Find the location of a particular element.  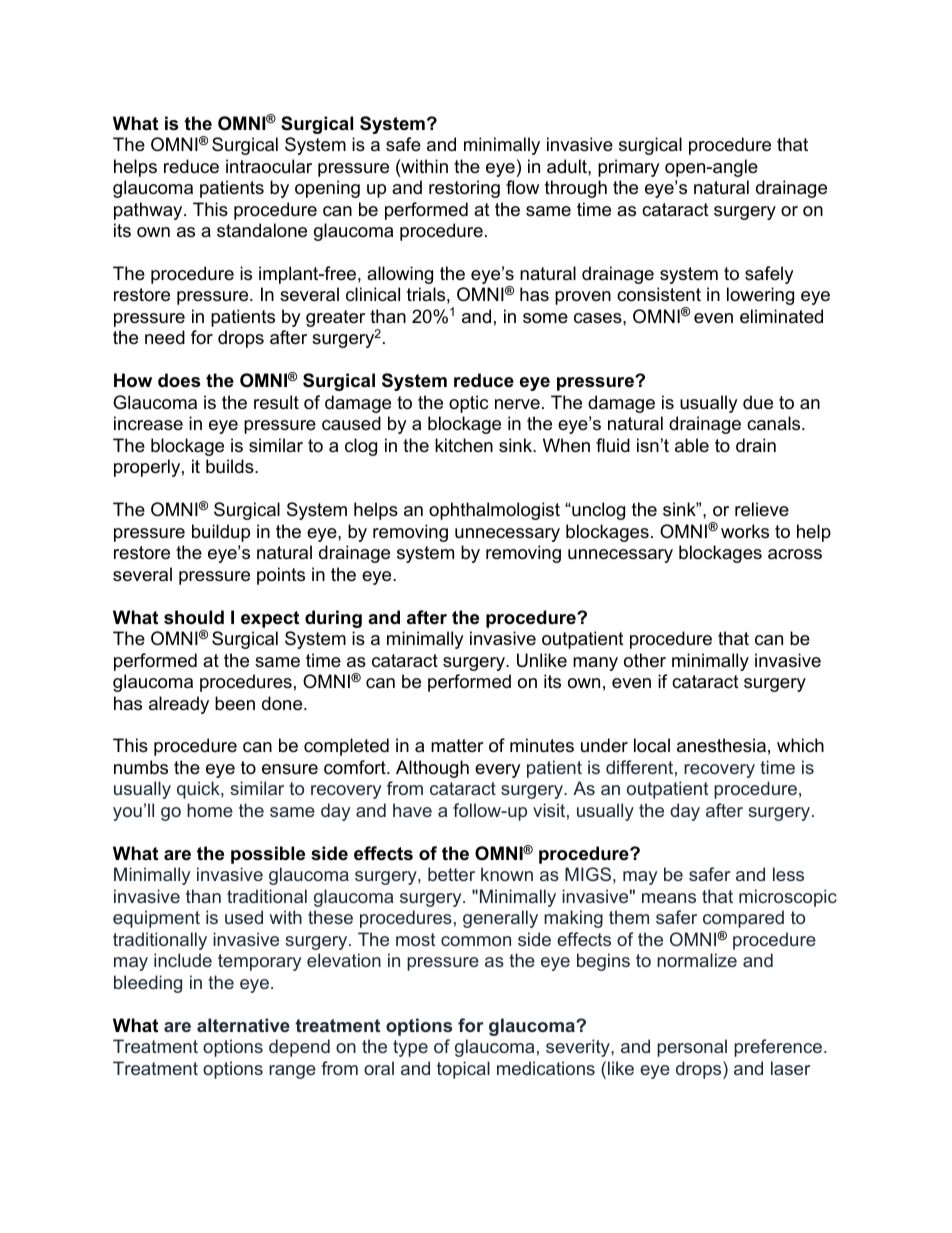

better is located at coordinates (451, 874).
